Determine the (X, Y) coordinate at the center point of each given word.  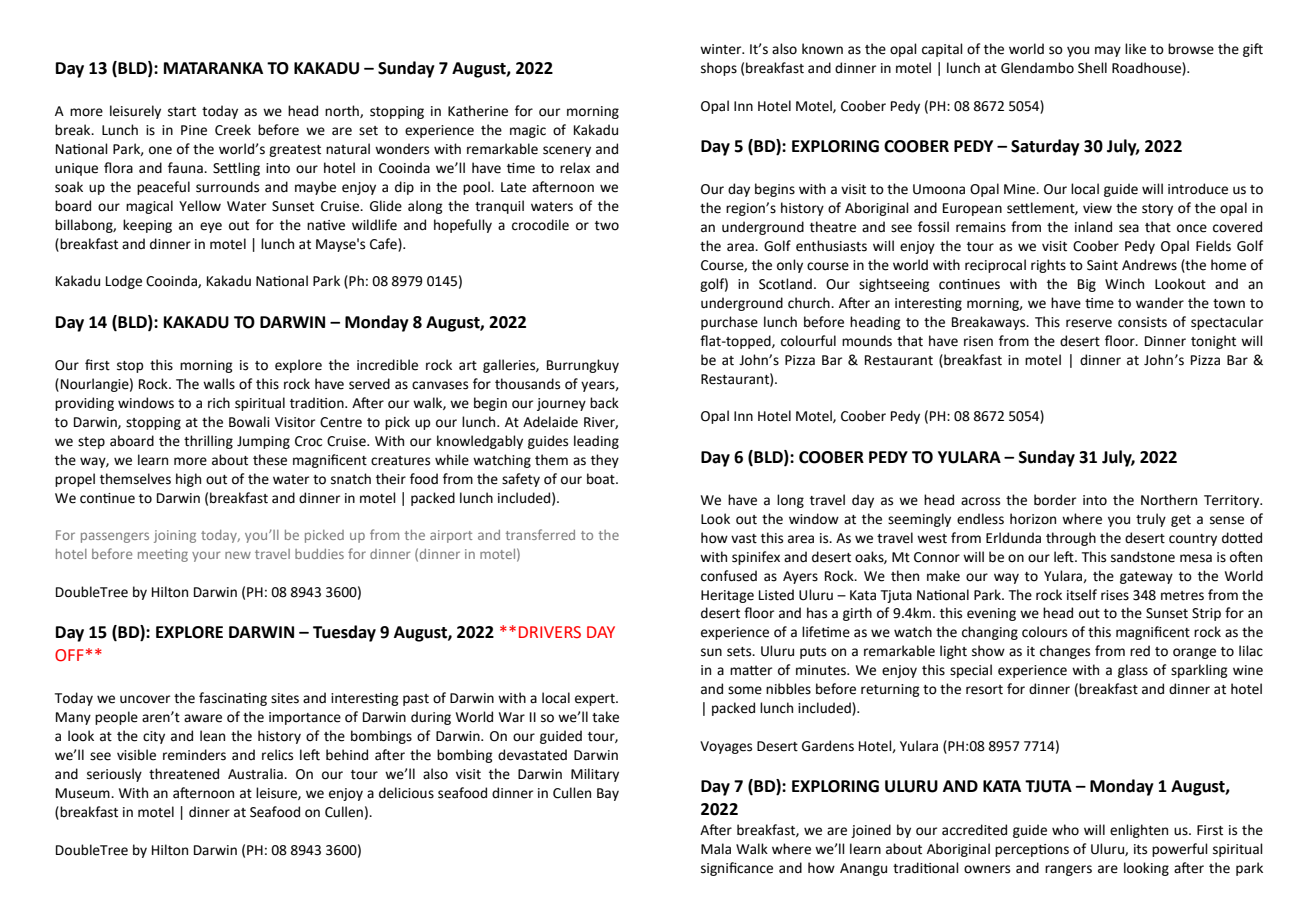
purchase (729, 323)
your (206, 556)
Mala (716, 849)
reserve (1089, 323)
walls (219, 384)
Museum (84, 793)
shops (719, 69)
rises (1115, 595)
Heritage (727, 596)
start (182, 112)
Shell (1092, 68)
